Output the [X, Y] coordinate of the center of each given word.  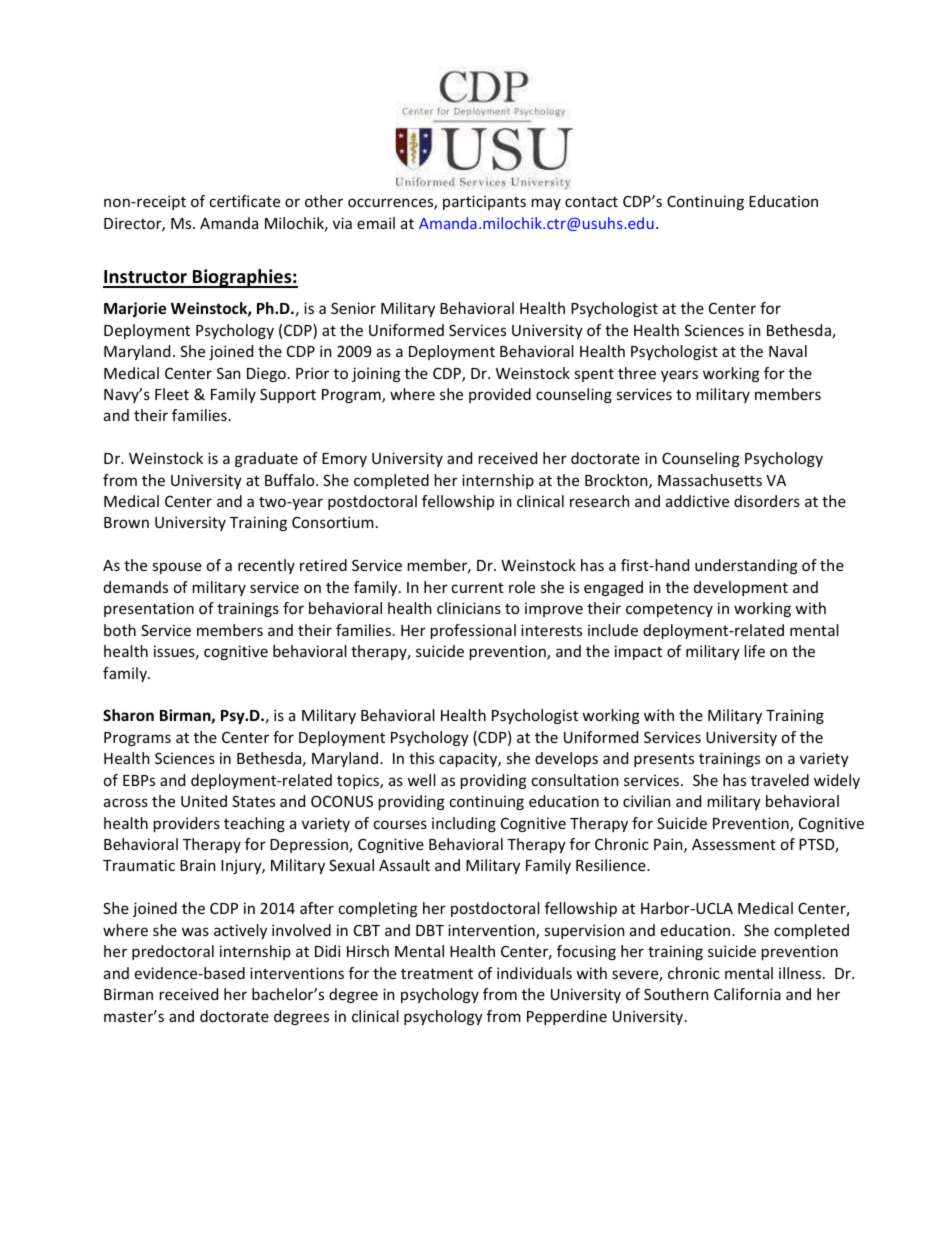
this [421, 758]
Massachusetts [710, 480]
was [195, 931]
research [599, 501]
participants [484, 202]
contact [591, 201]
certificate [245, 201]
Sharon [128, 715]
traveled [780, 780]
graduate [266, 459]
